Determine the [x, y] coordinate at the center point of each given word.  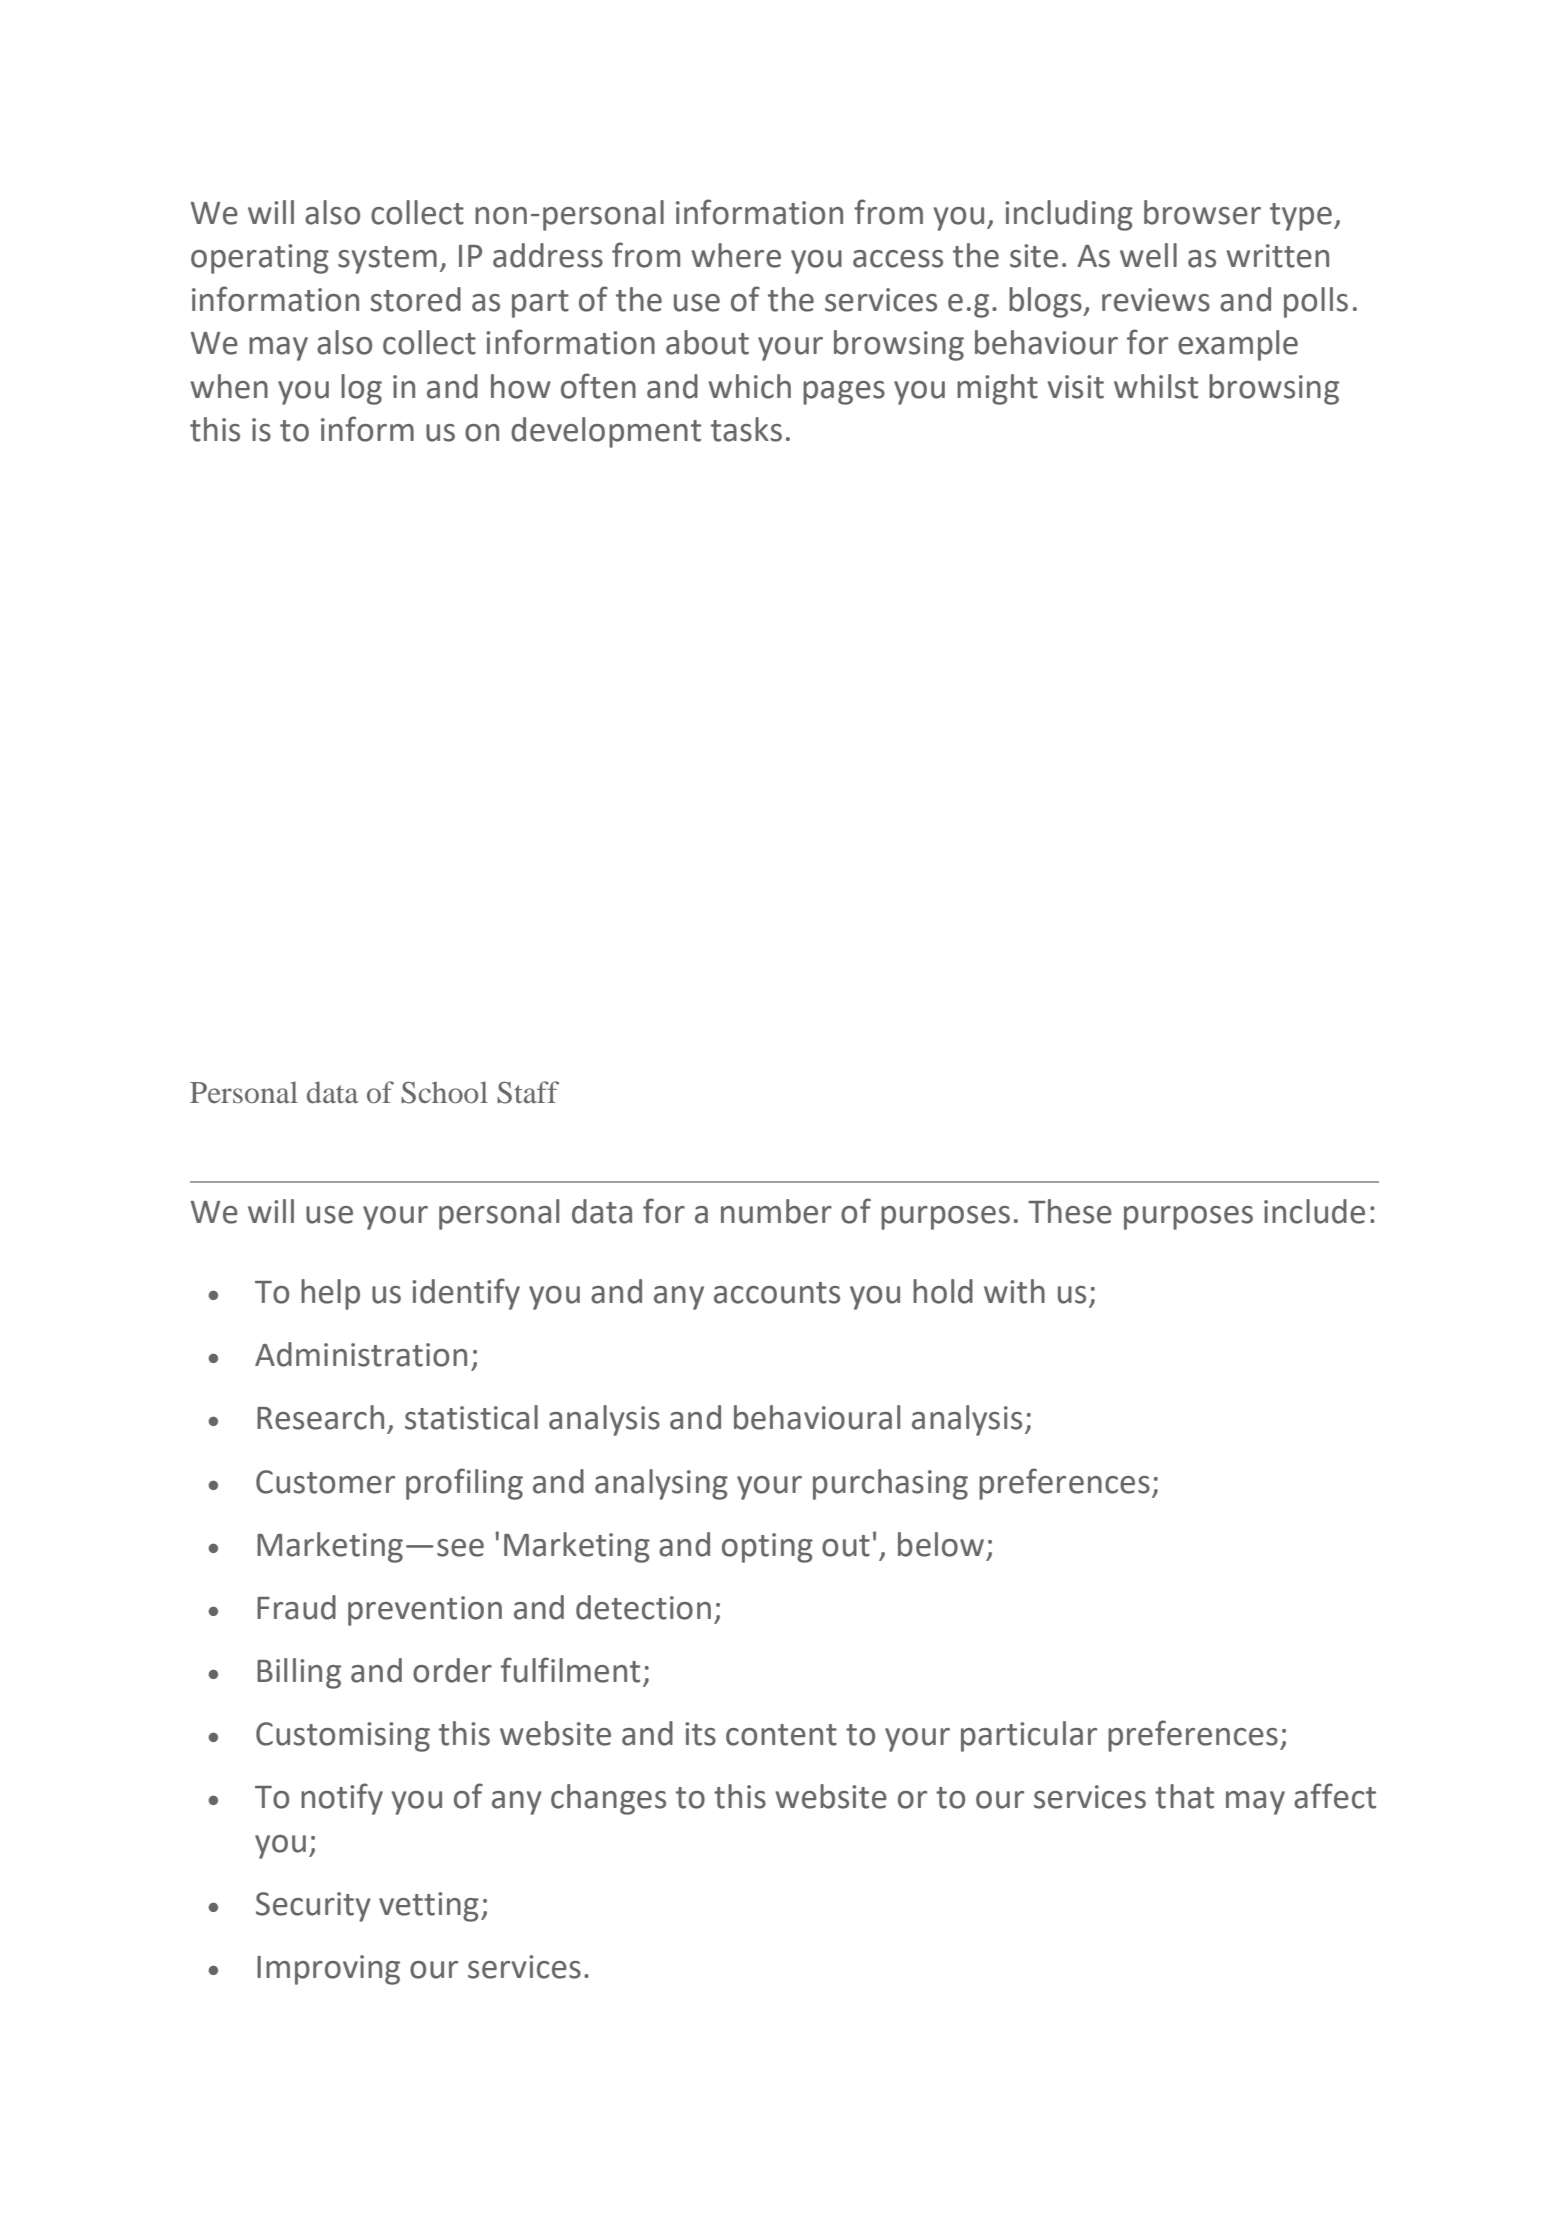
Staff [528, 1092]
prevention [425, 1611]
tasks [746, 429]
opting [767, 1548]
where [736, 255]
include [1314, 1211]
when [229, 386]
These [1070, 1211]
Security [313, 1907]
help [330, 1294]
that [1184, 1796]
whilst [1156, 386]
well [1148, 255]
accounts [777, 1293]
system [387, 260]
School [444, 1092]
